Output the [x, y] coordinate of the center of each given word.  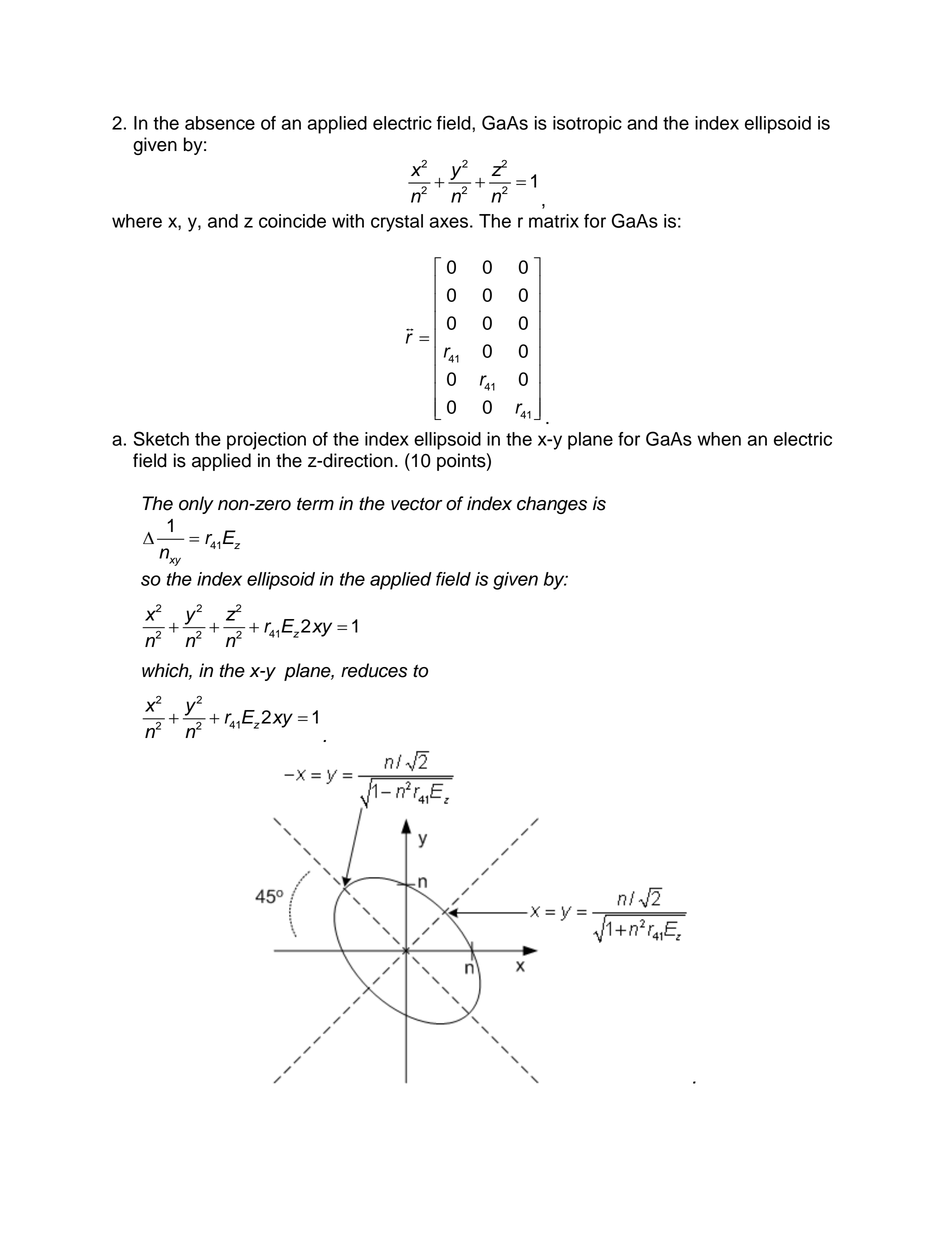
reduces [374, 670]
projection [266, 441]
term [315, 504]
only [196, 505]
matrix [554, 221]
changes [552, 505]
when [719, 439]
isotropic [587, 125]
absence [220, 123]
